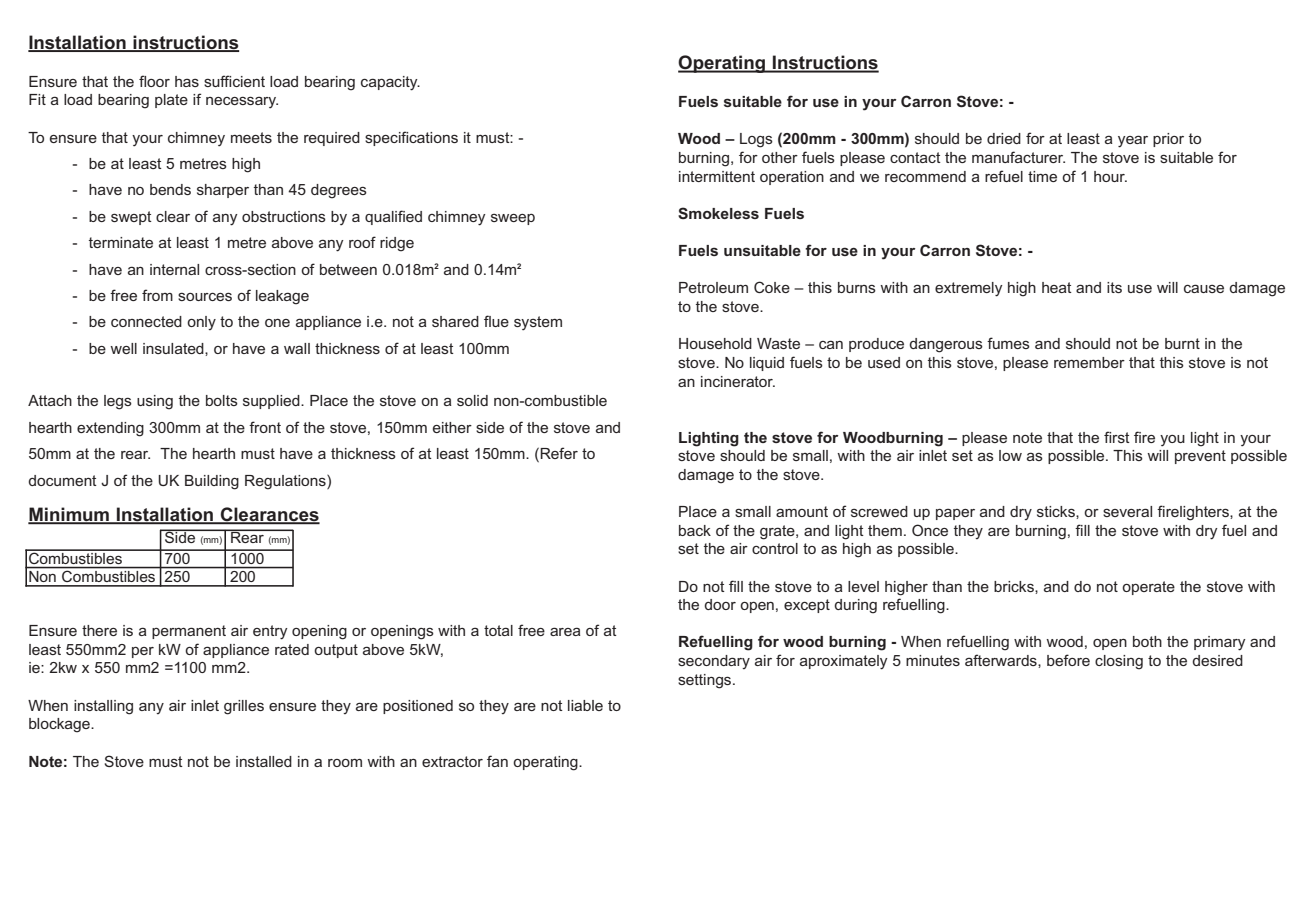 Image resolution: width=1308 pixels, height=924 pixels. Describe the element at coordinates (695, 530) in the page. I see `back` at that location.
